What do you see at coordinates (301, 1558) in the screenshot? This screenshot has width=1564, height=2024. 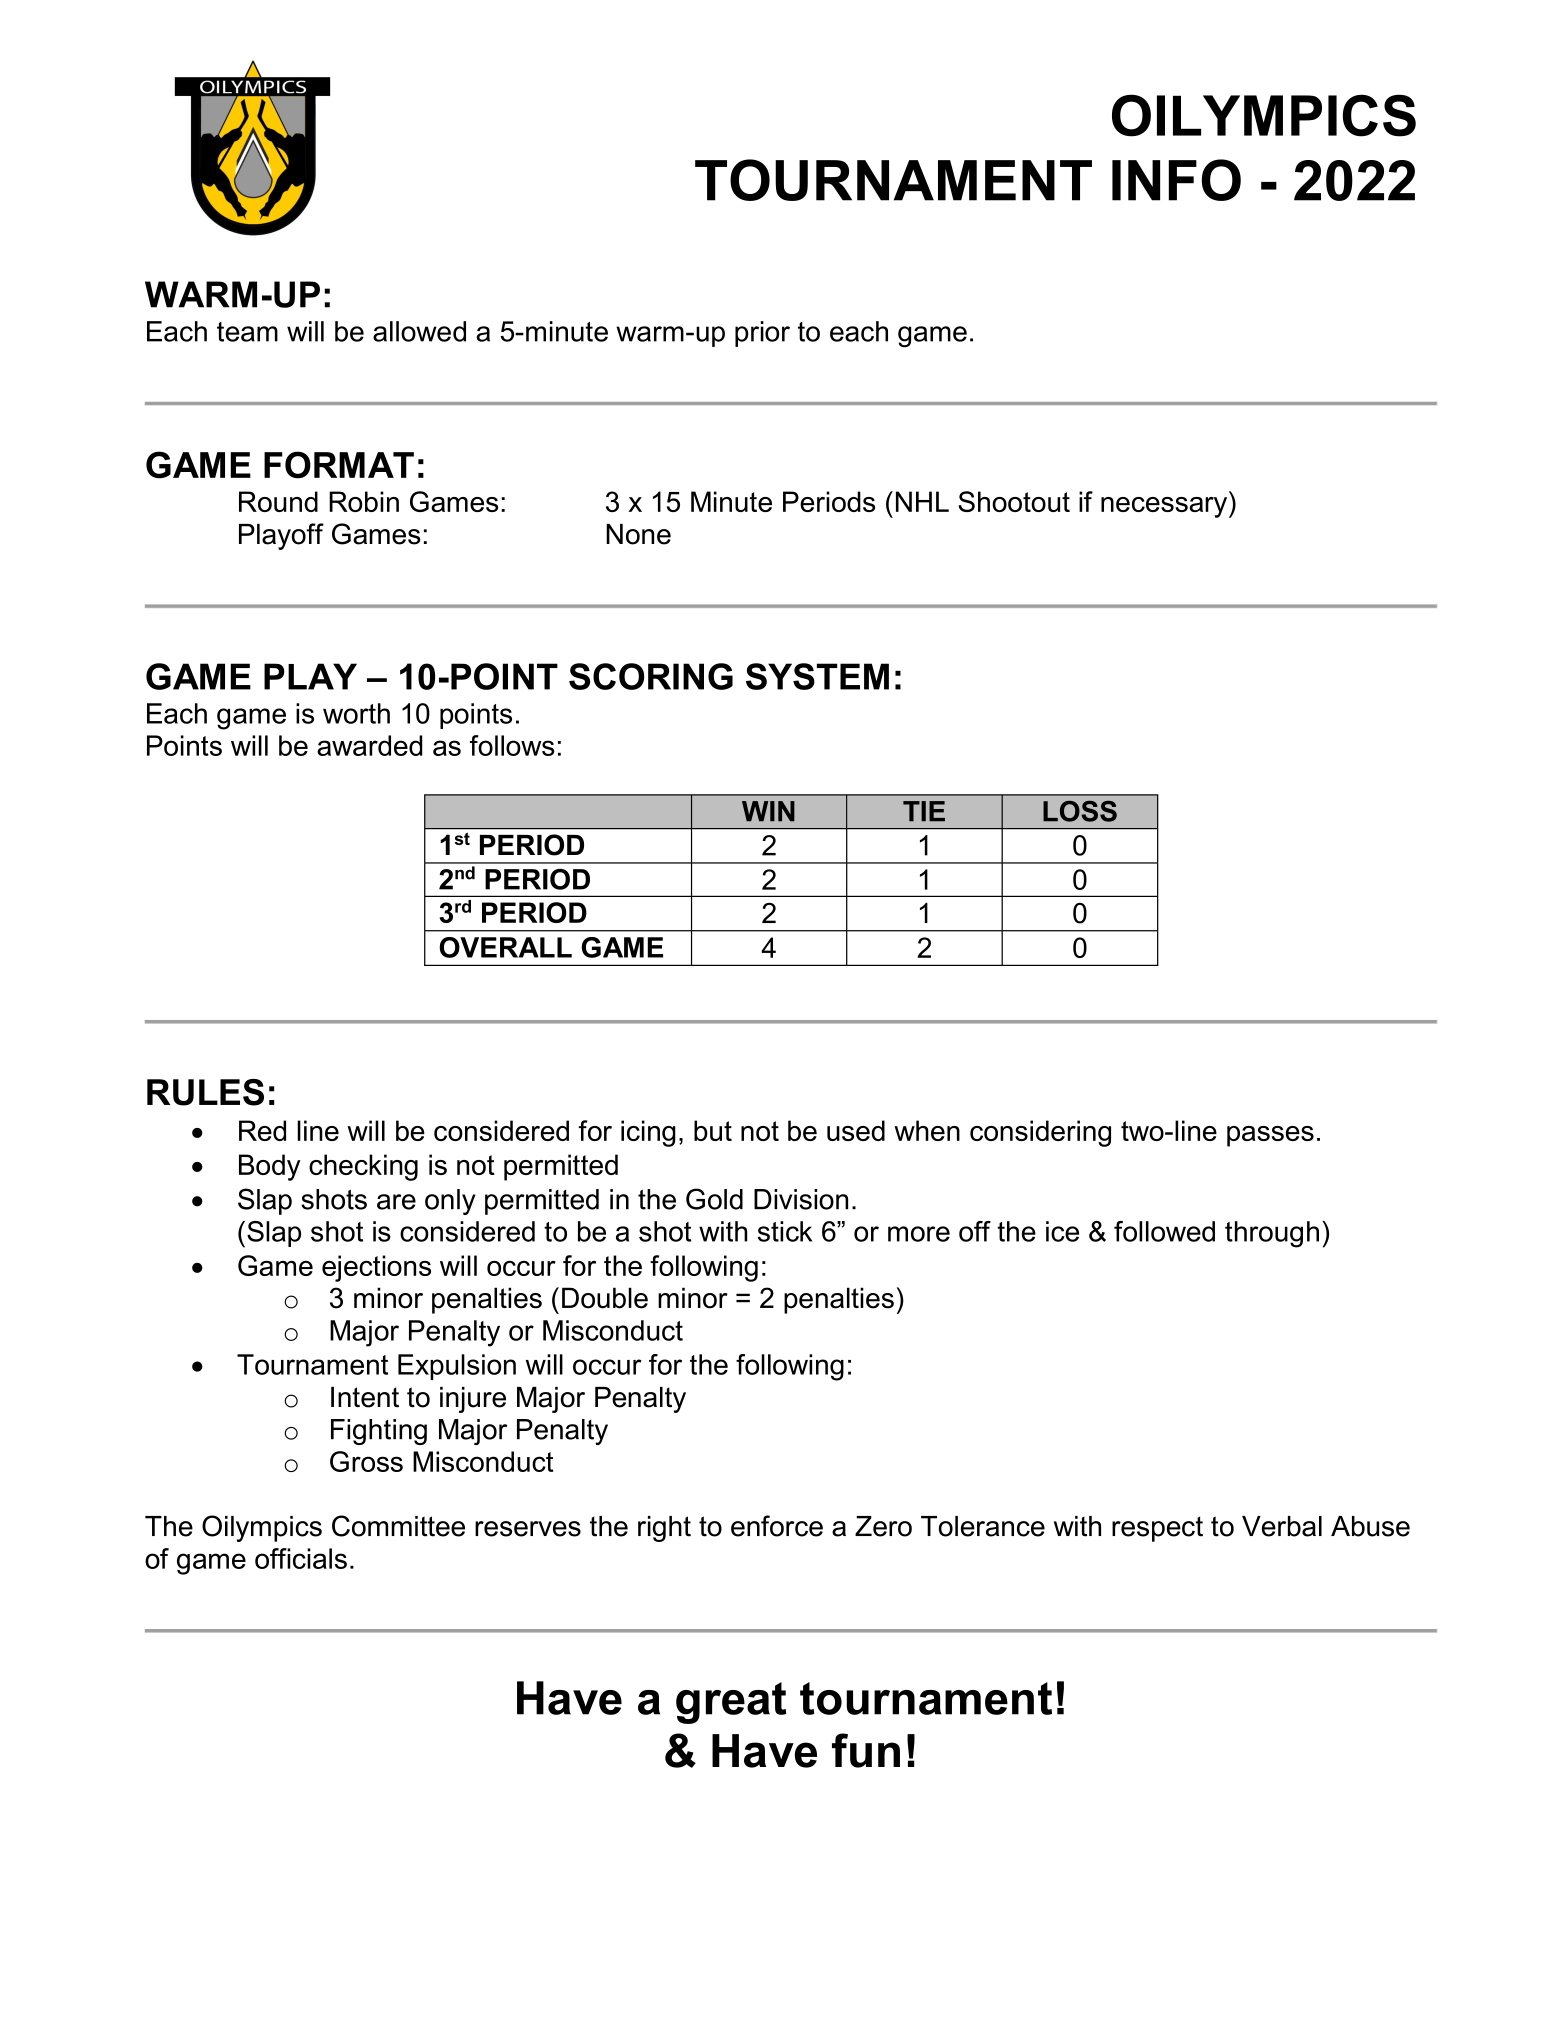 I see `officials` at bounding box center [301, 1558].
